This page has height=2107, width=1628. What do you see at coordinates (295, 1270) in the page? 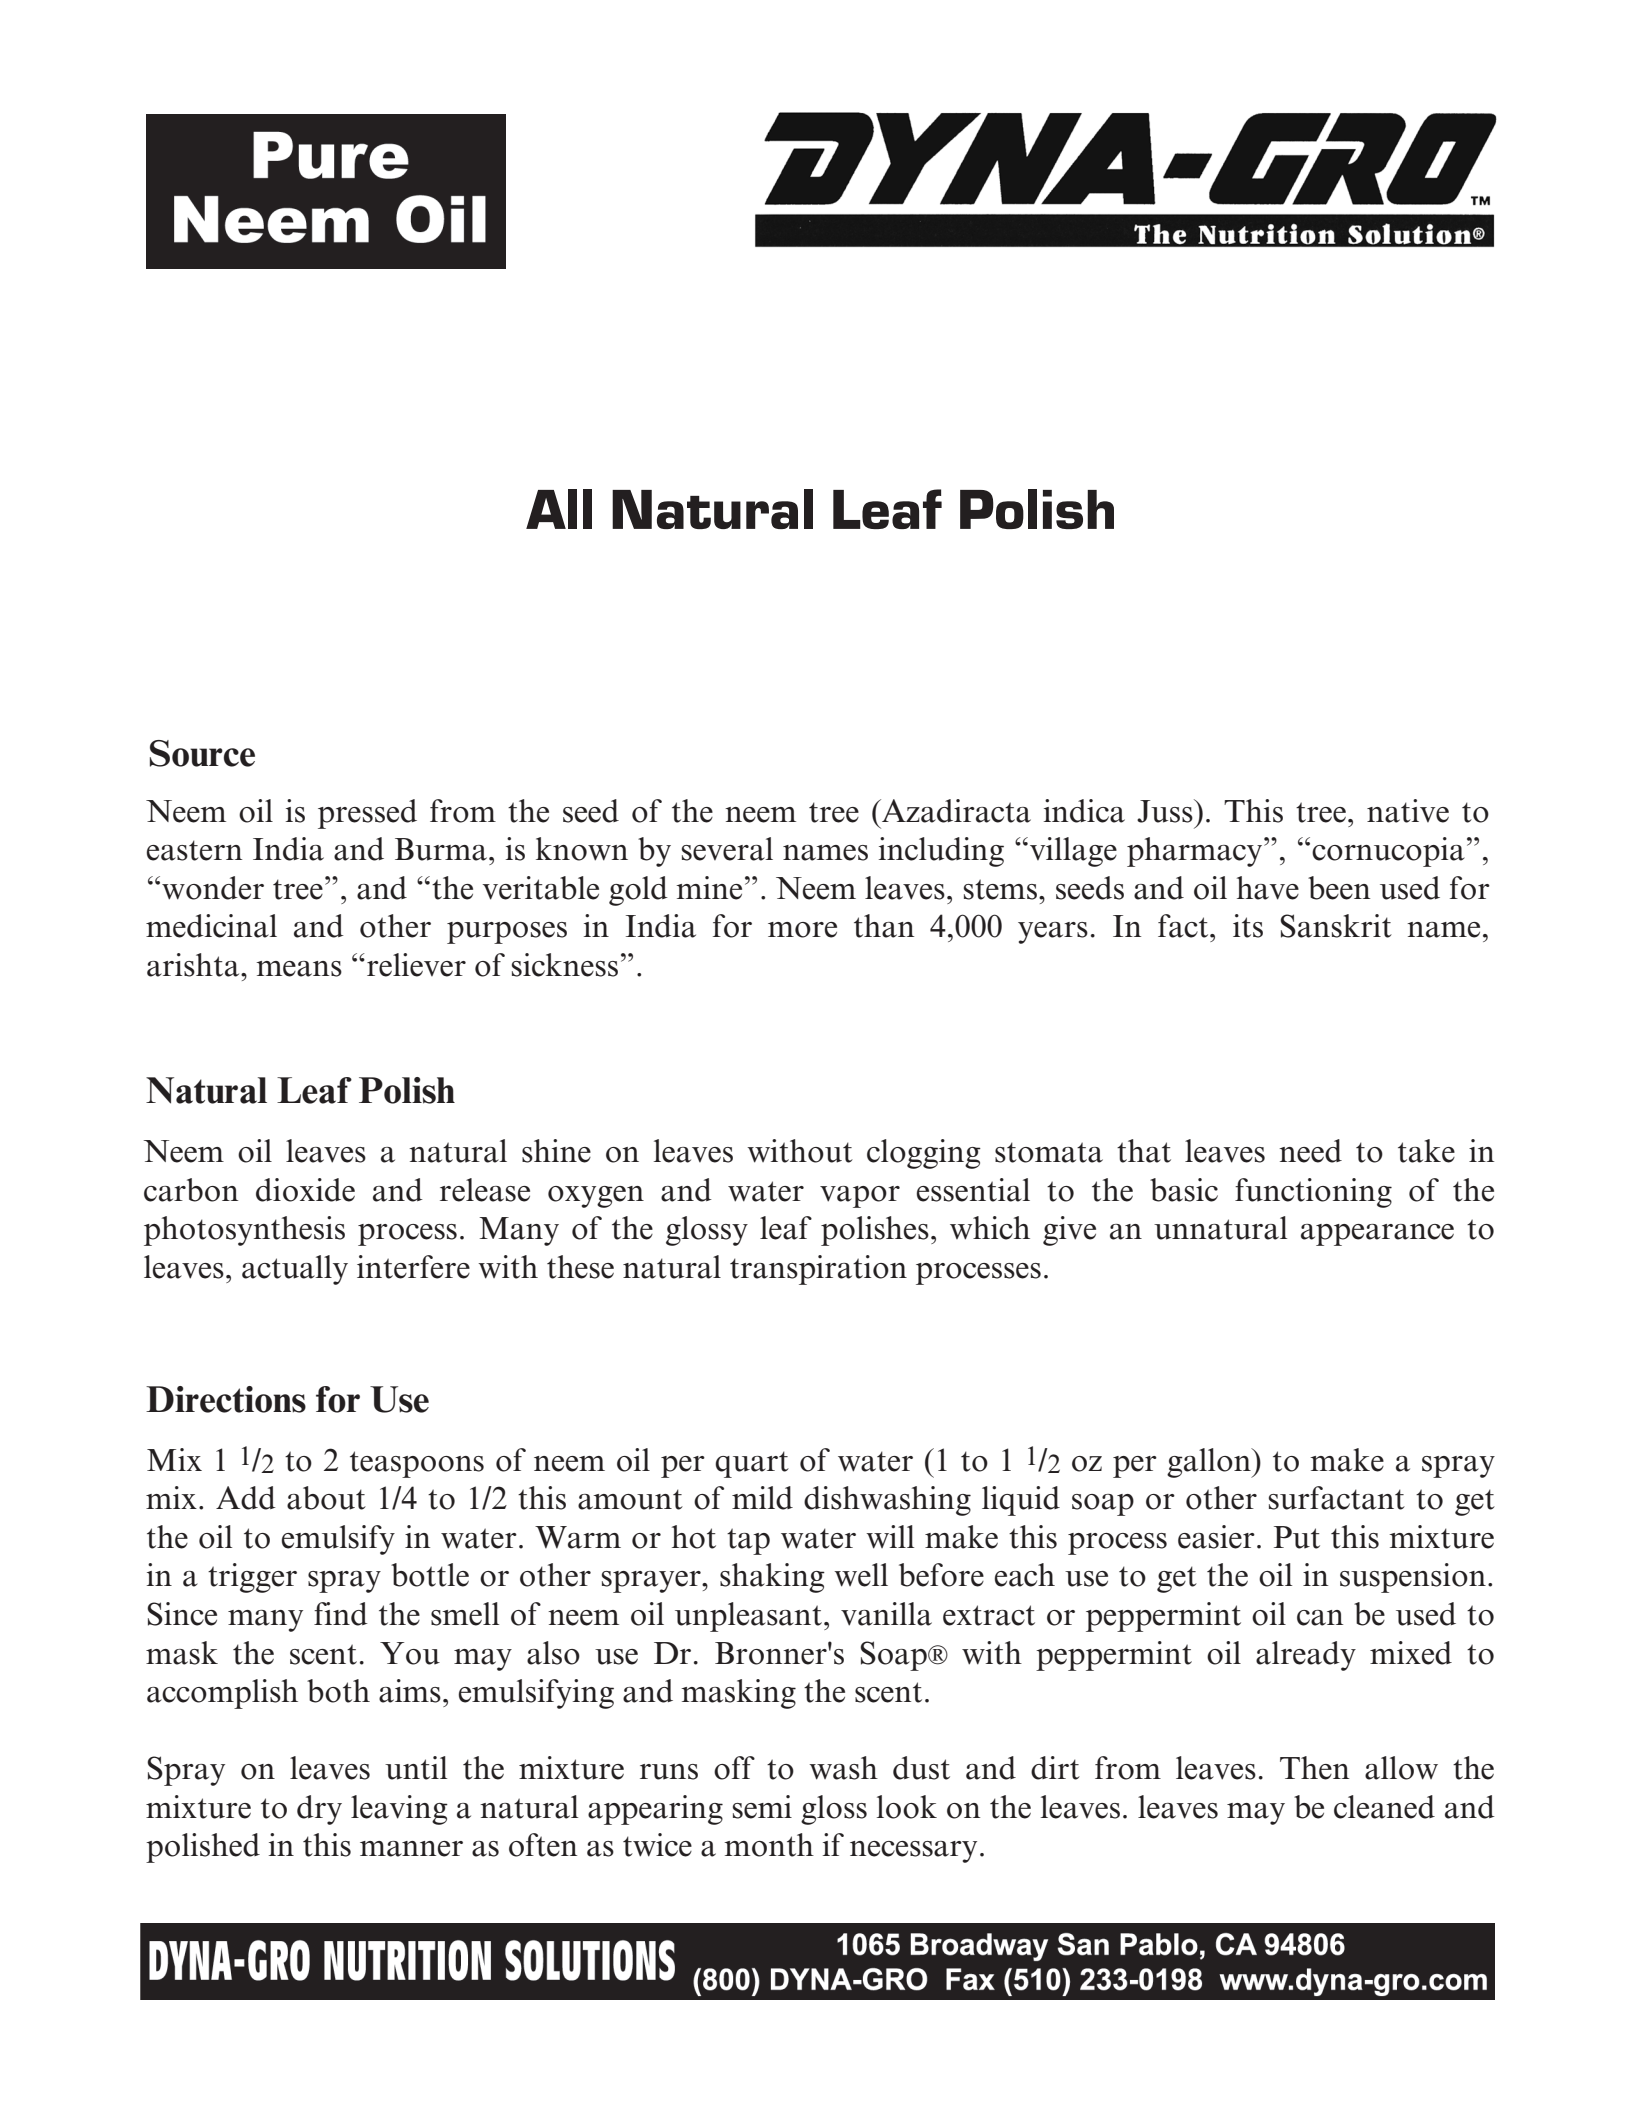
I see `actually` at bounding box center [295, 1270].
